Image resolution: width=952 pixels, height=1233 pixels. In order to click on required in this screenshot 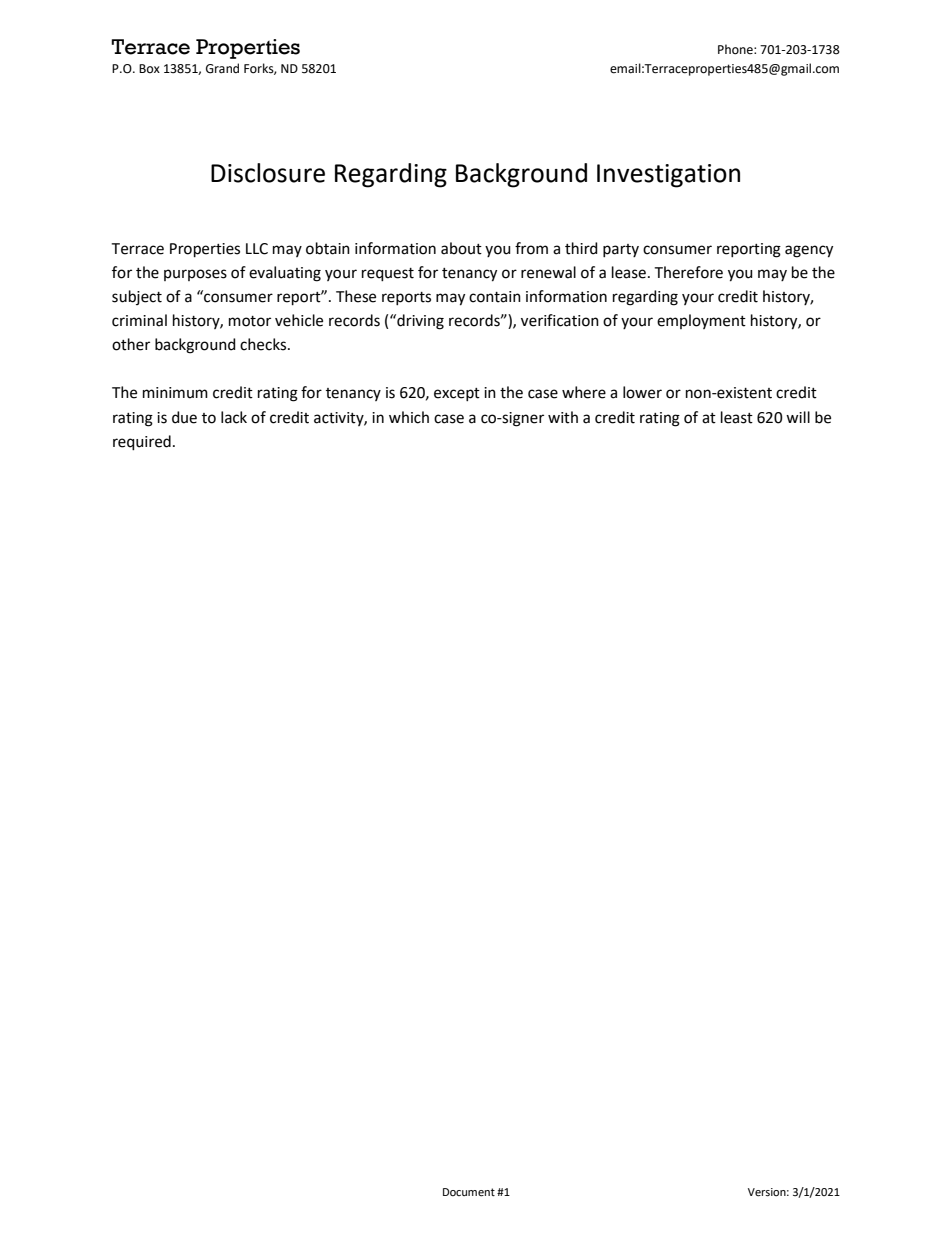, I will do `click(142, 442)`.
